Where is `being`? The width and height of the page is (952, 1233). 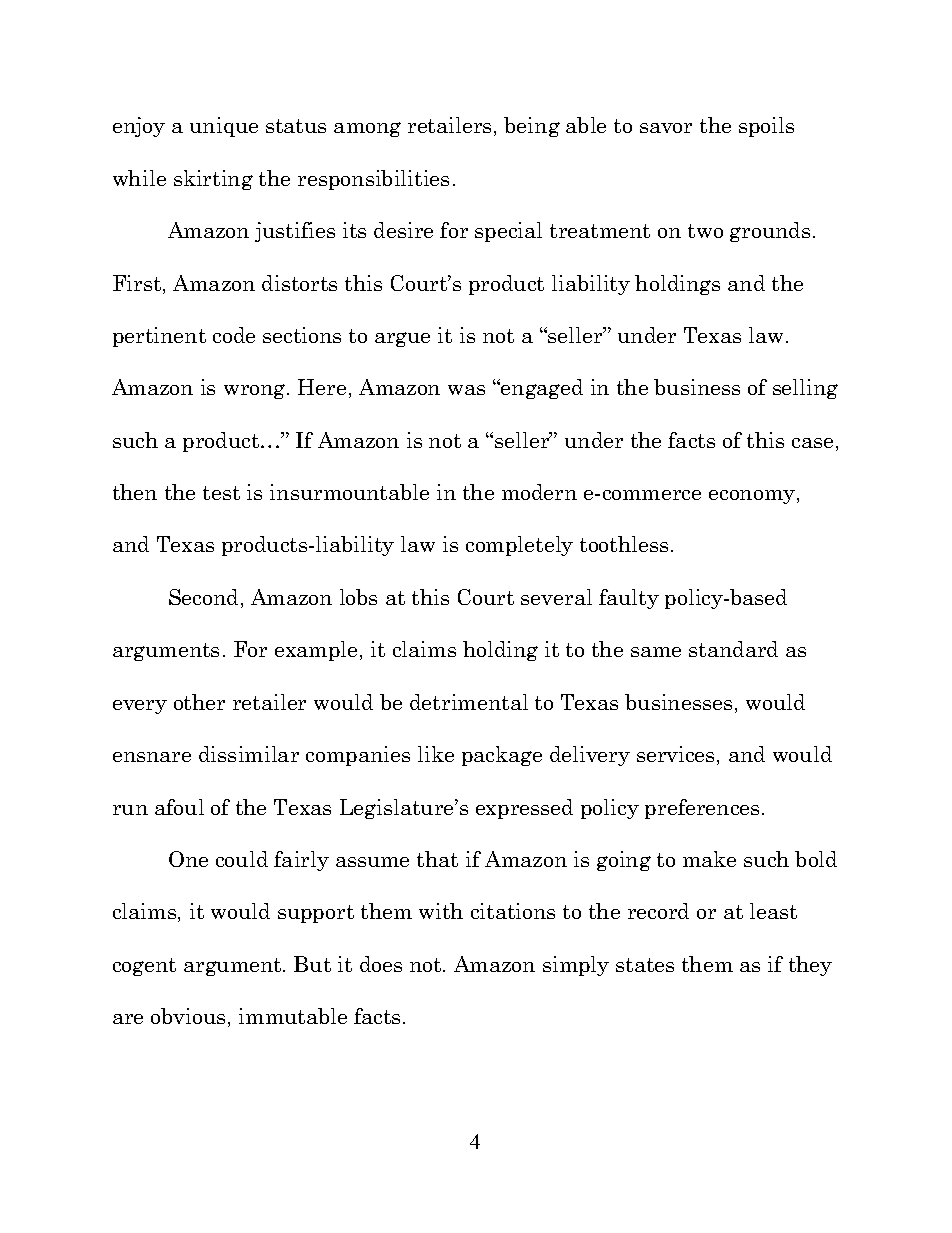
being is located at coordinates (532, 127).
